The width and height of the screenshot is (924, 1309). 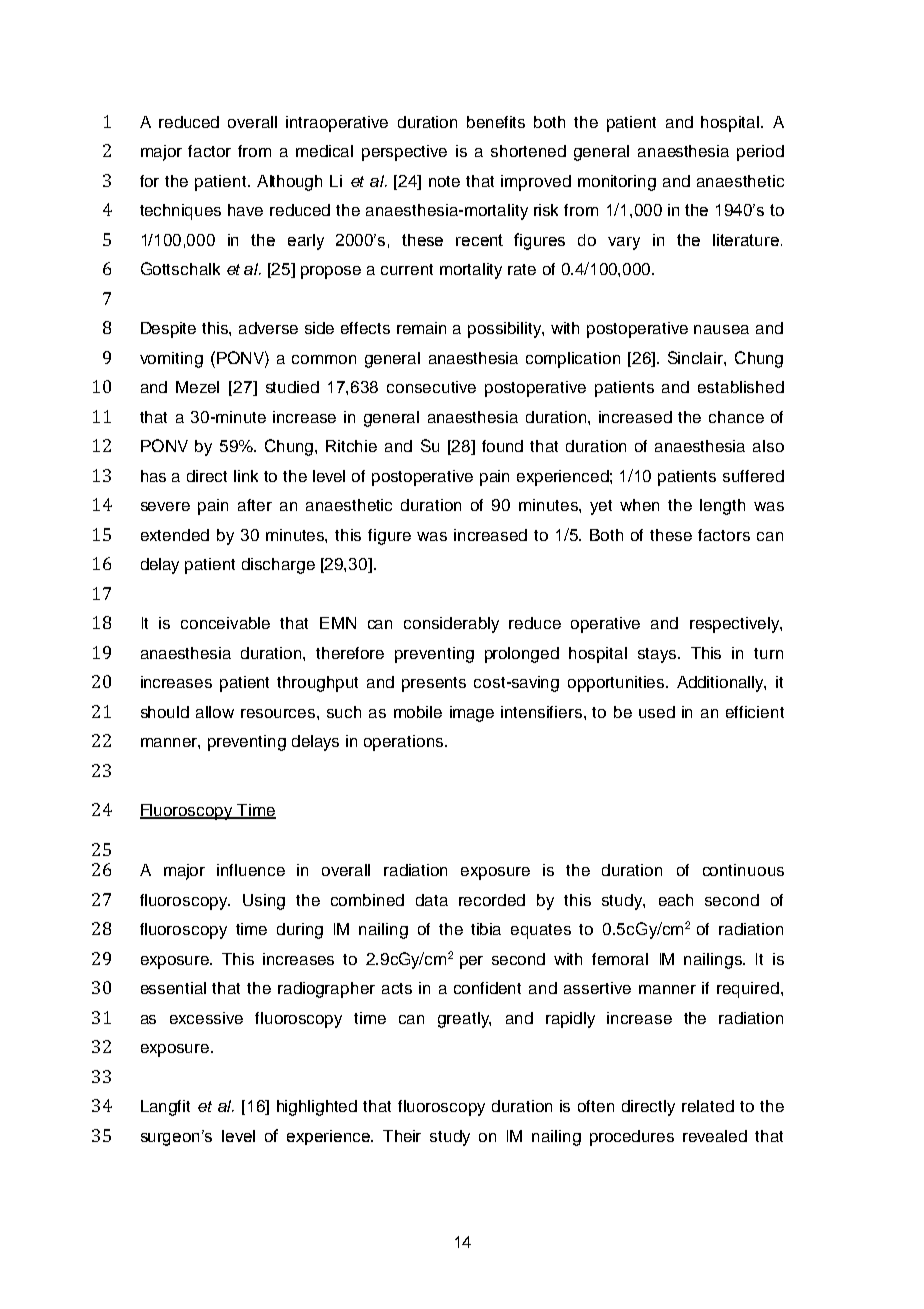 I want to click on prolonged, so click(x=522, y=655).
